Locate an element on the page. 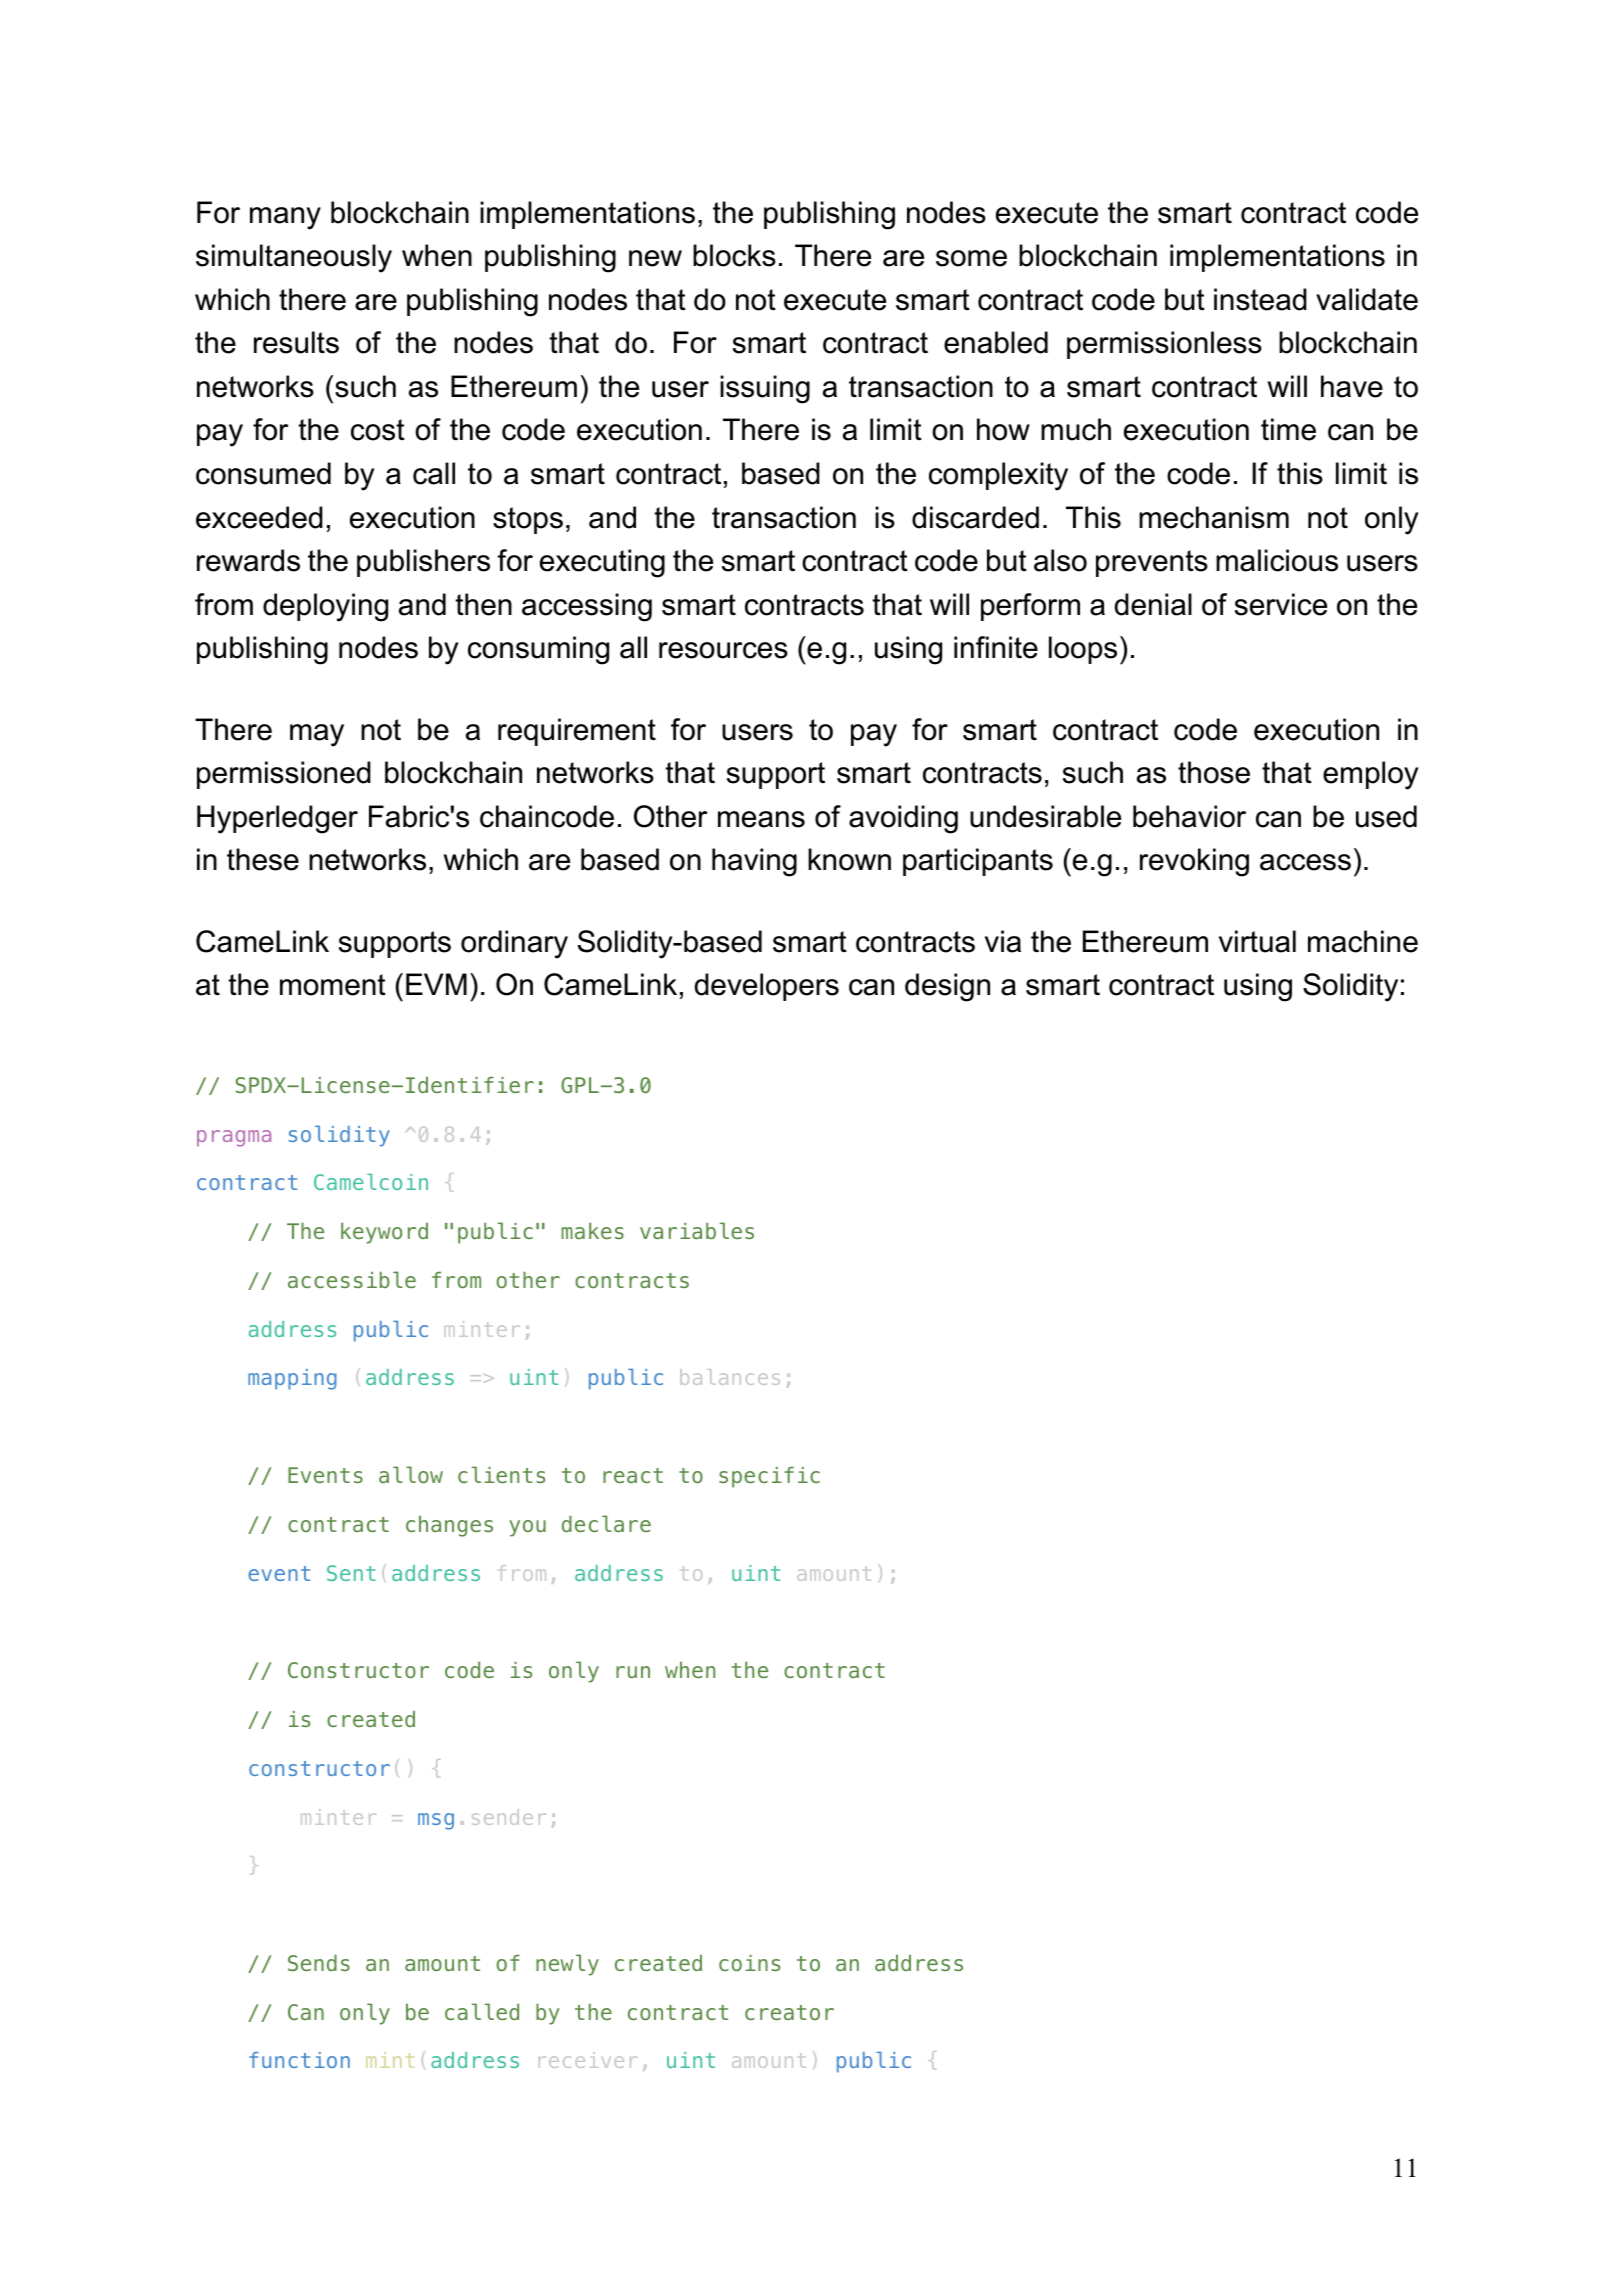 This image has height=2281, width=1614. instead is located at coordinates (1260, 299).
